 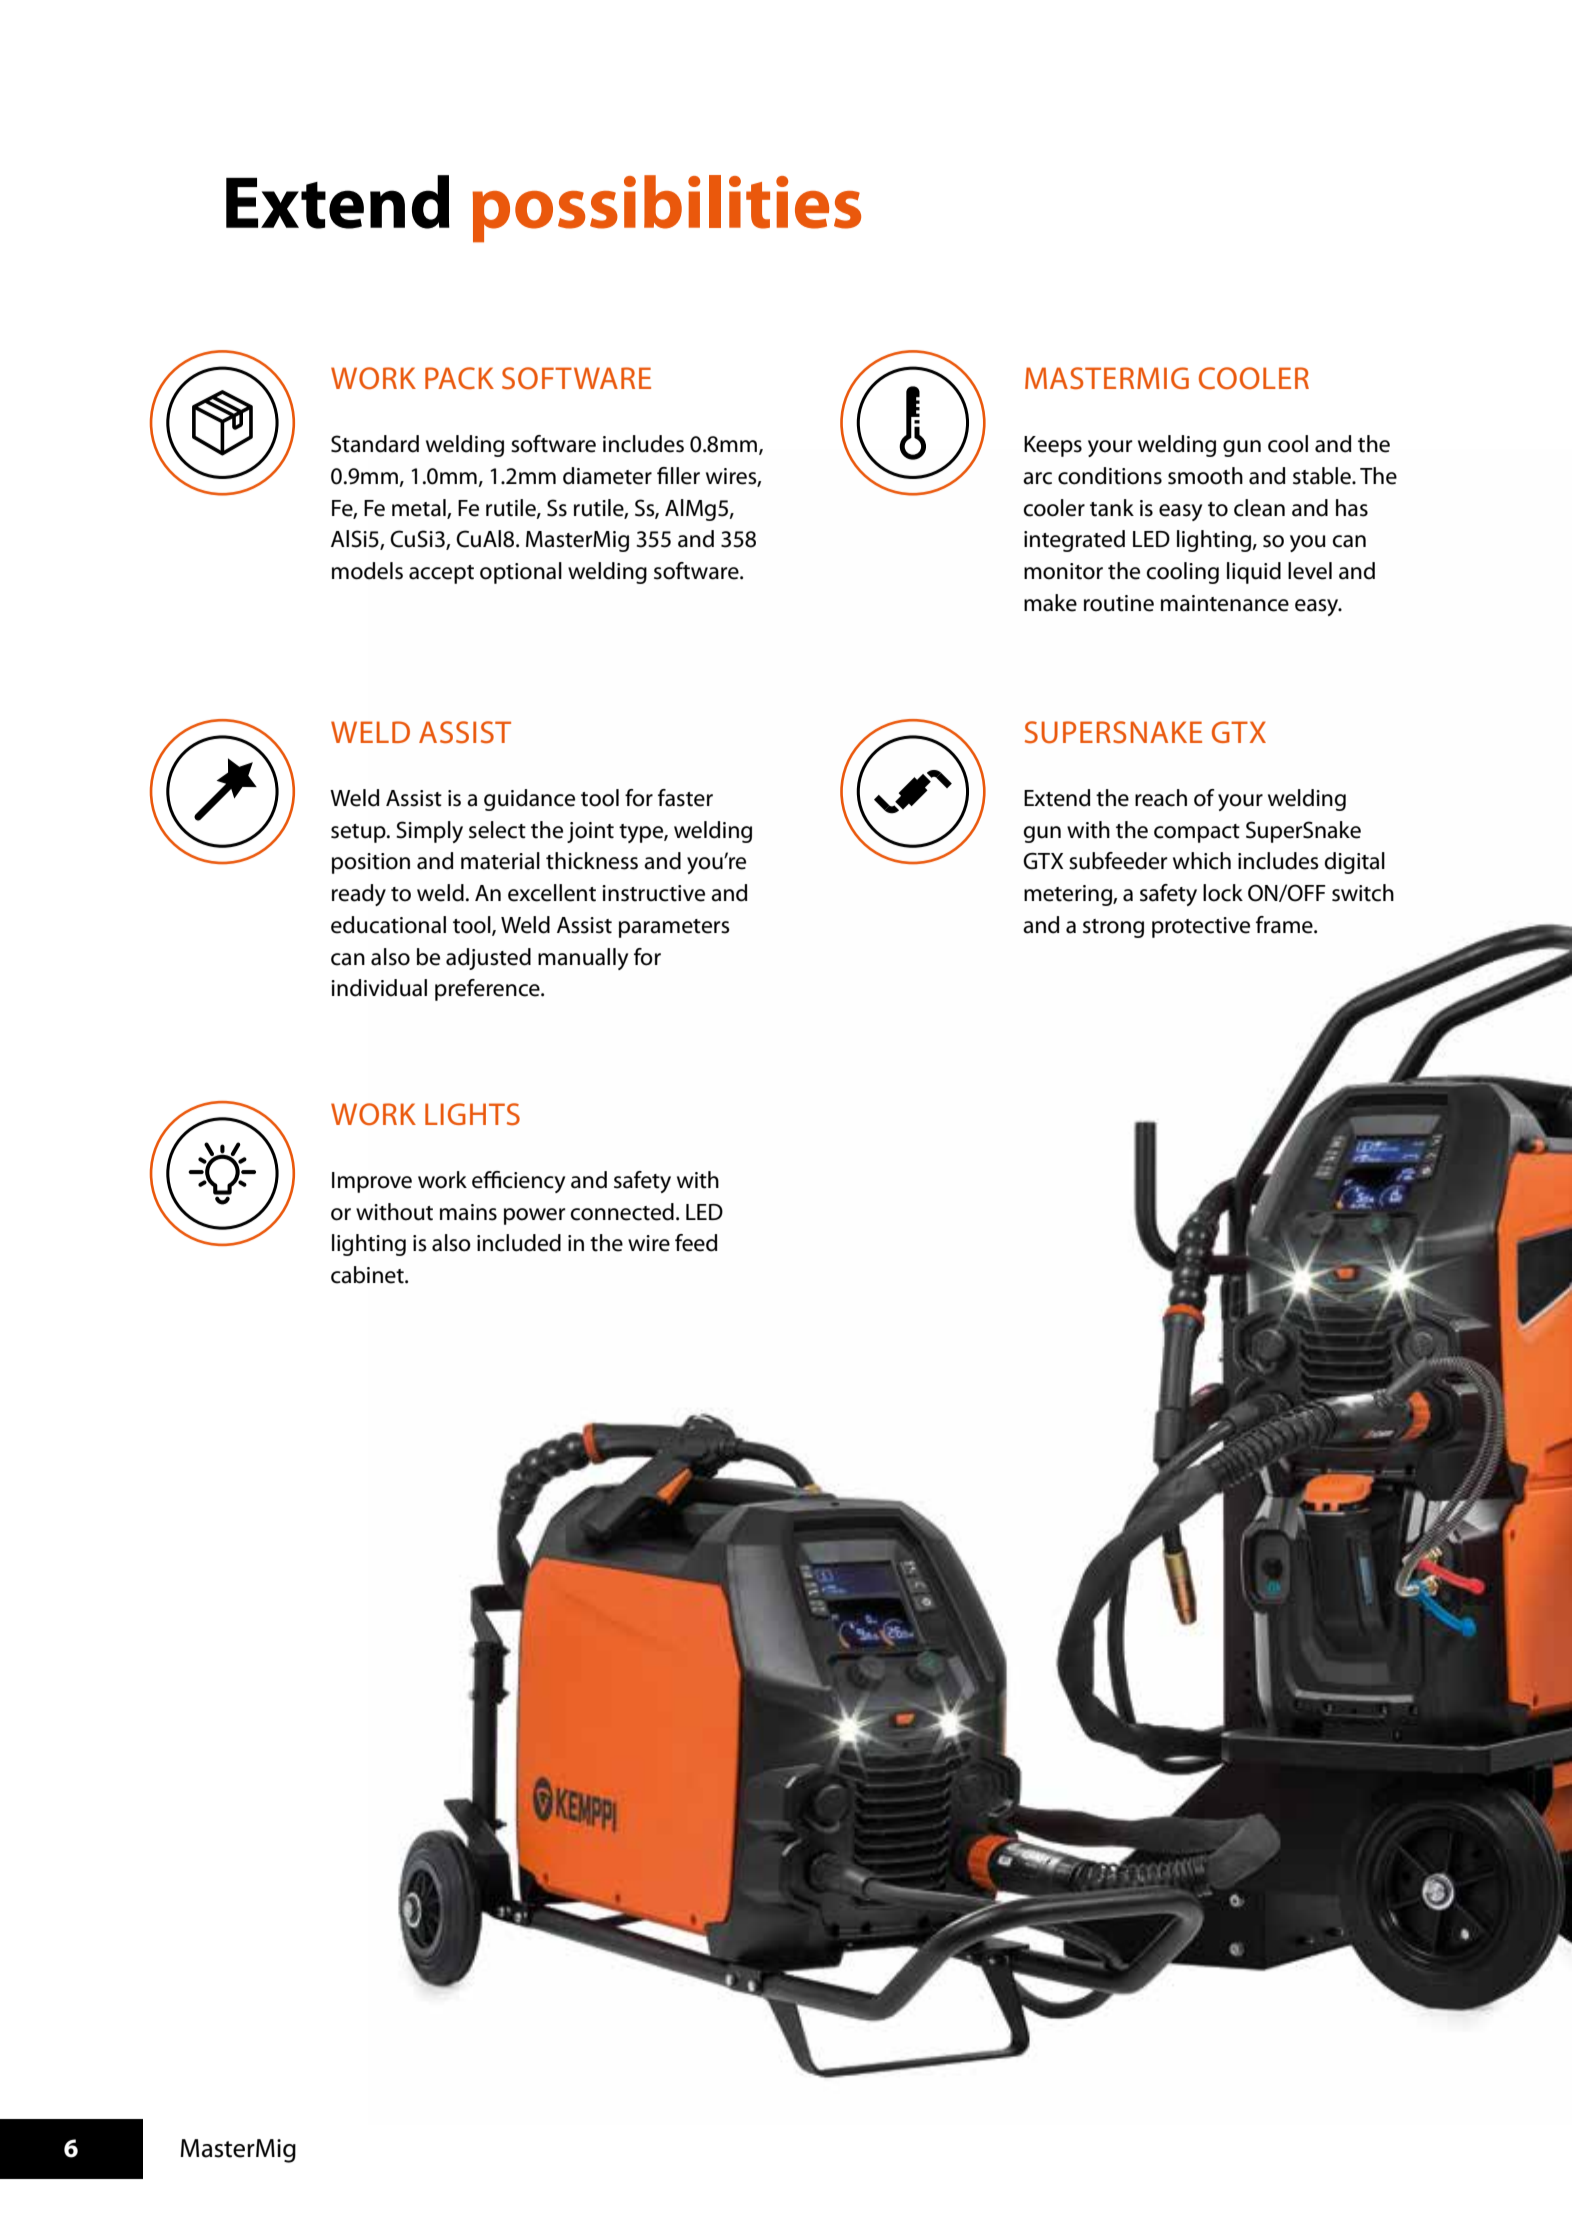 I want to click on reach, so click(x=1161, y=798).
